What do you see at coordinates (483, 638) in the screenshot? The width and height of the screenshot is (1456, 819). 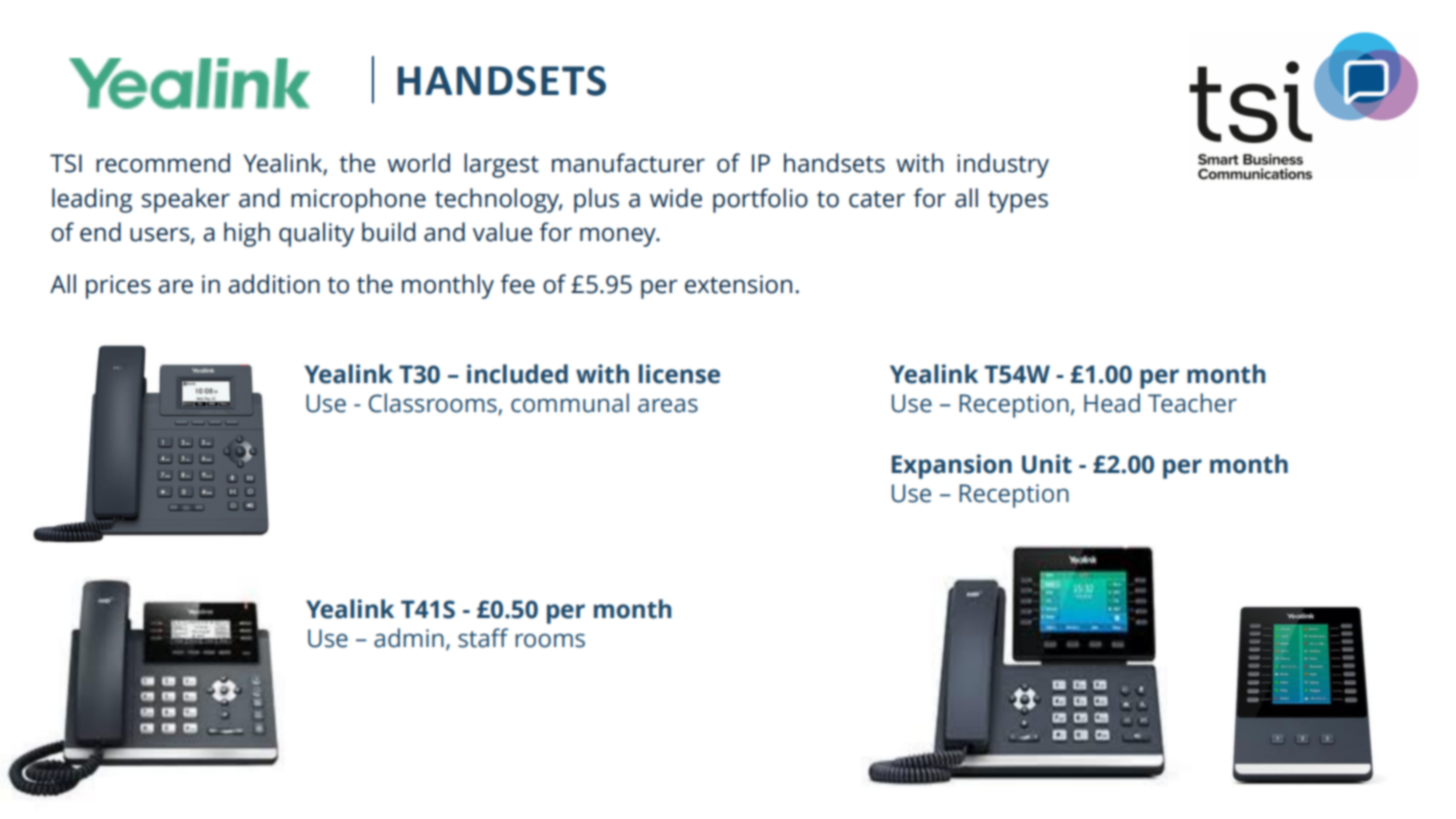 I see `staff` at bounding box center [483, 638].
